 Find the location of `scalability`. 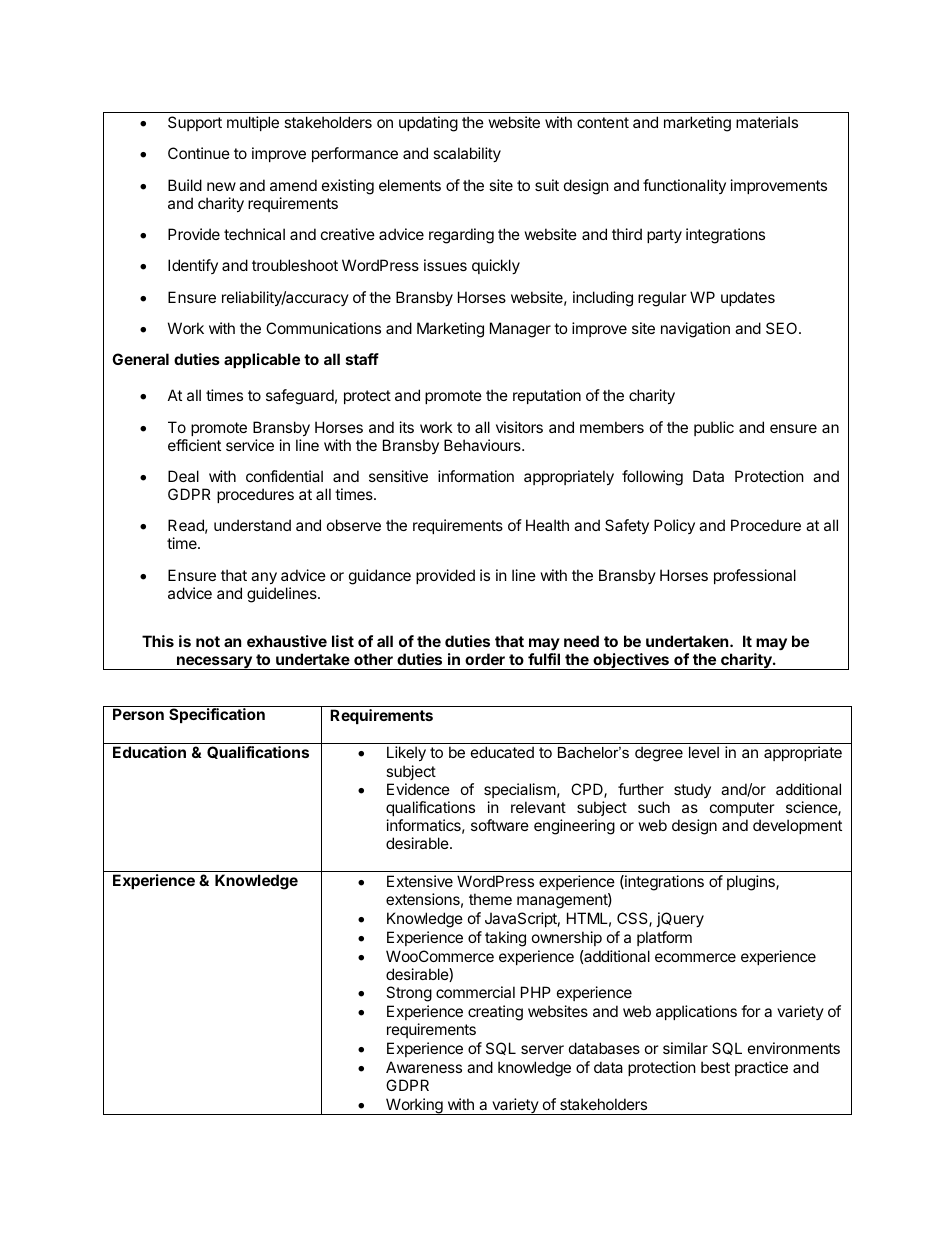

scalability is located at coordinates (467, 154).
